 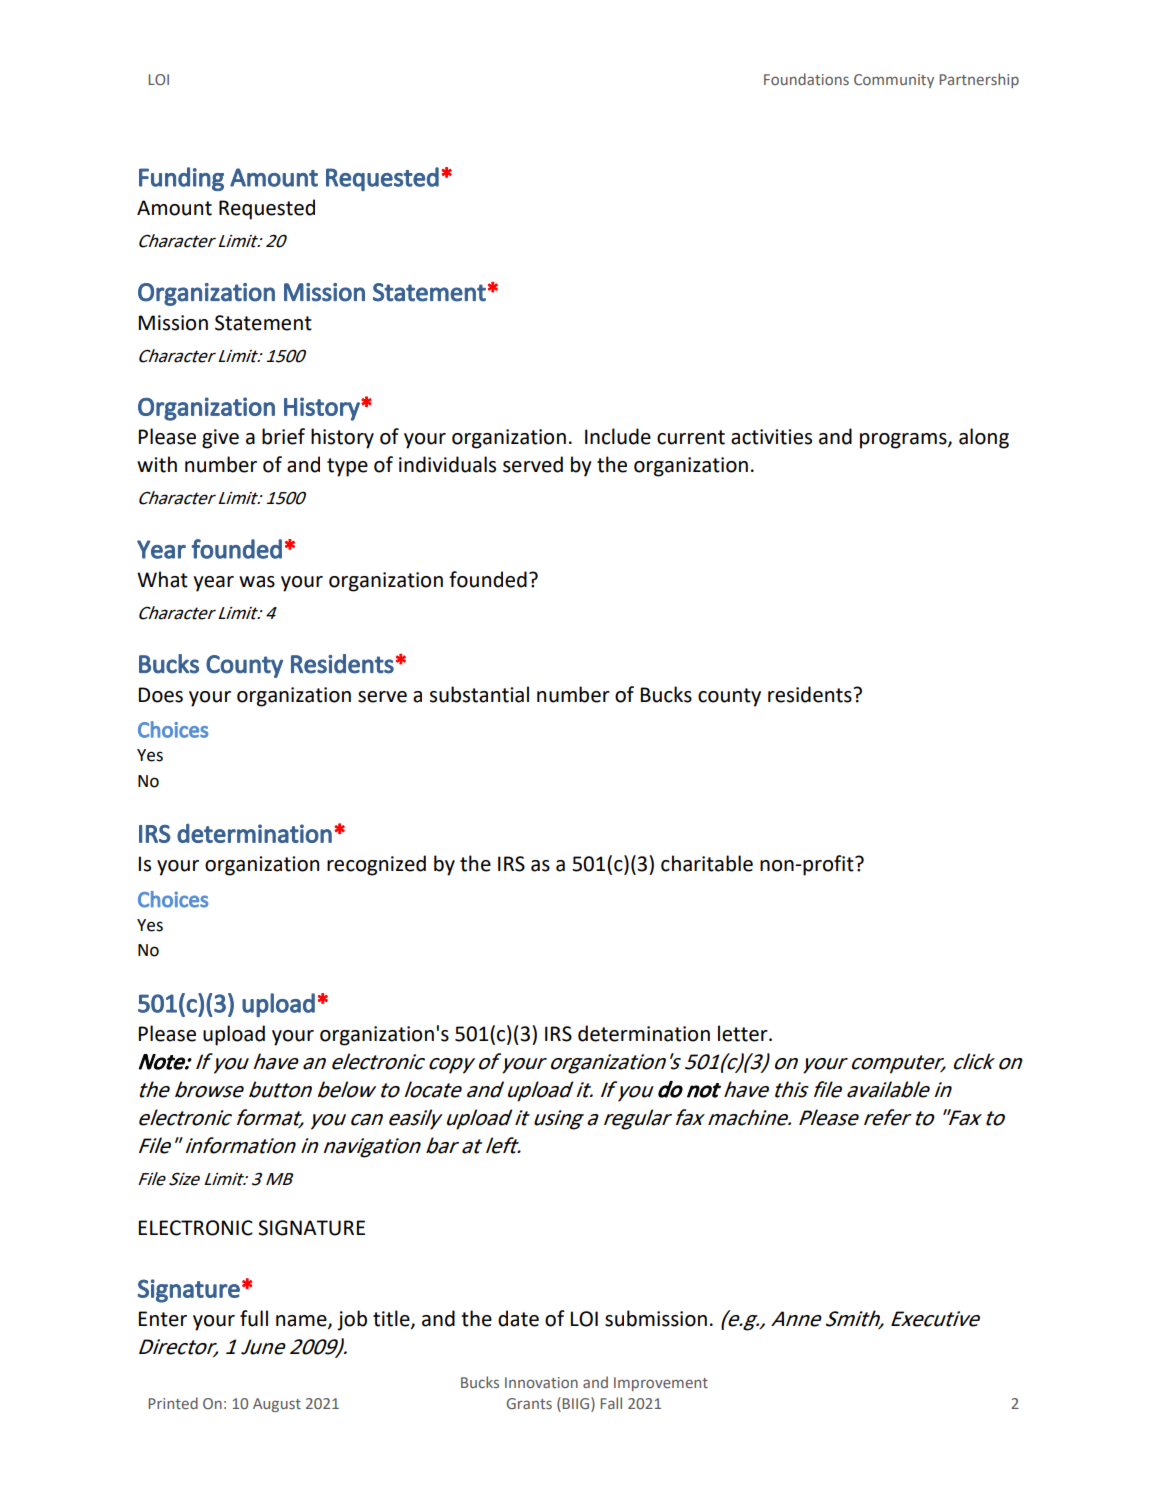 What do you see at coordinates (277, 1405) in the screenshot?
I see `August` at bounding box center [277, 1405].
